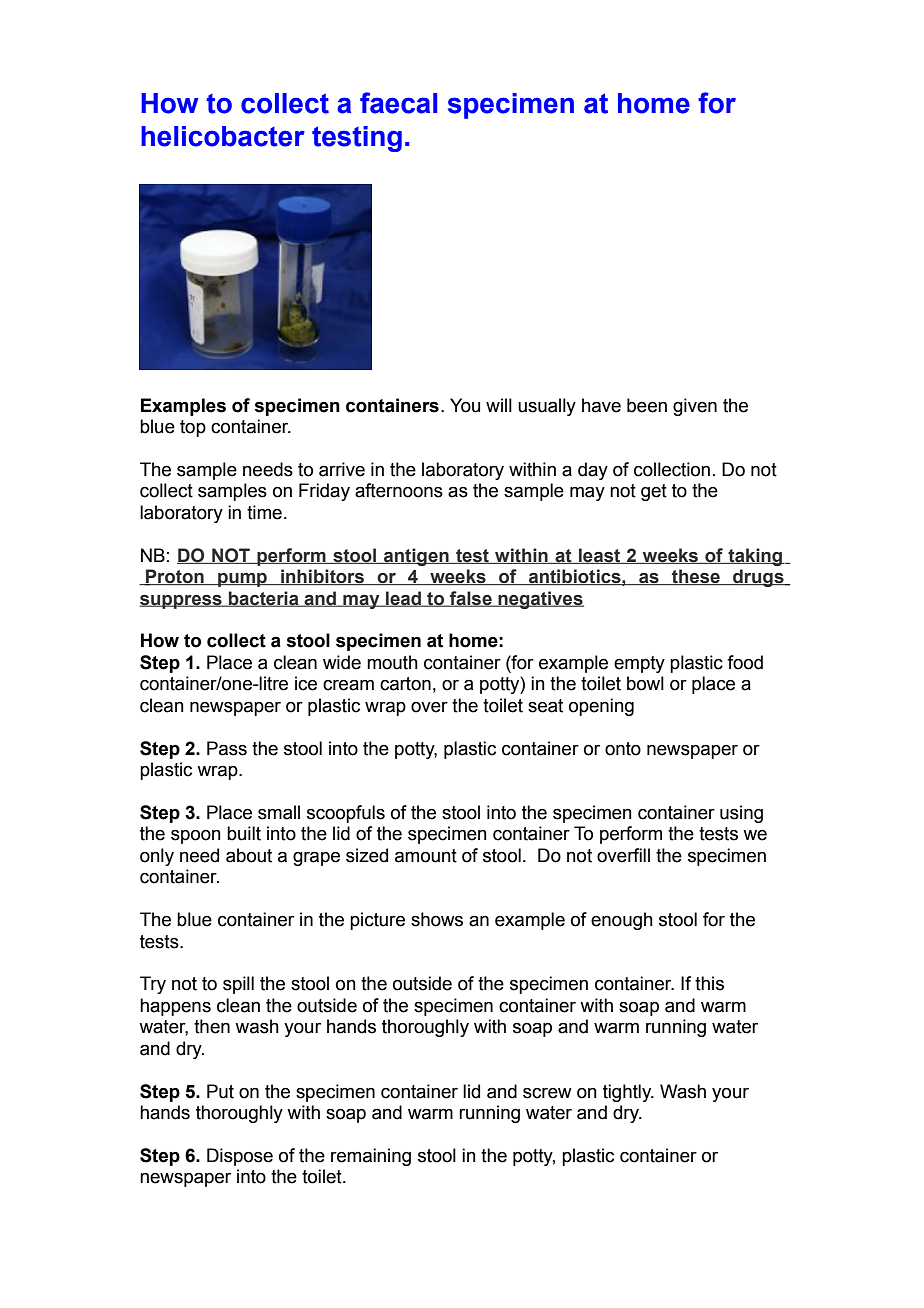  Describe the element at coordinates (263, 599) in the screenshot. I see `bacteria` at that location.
